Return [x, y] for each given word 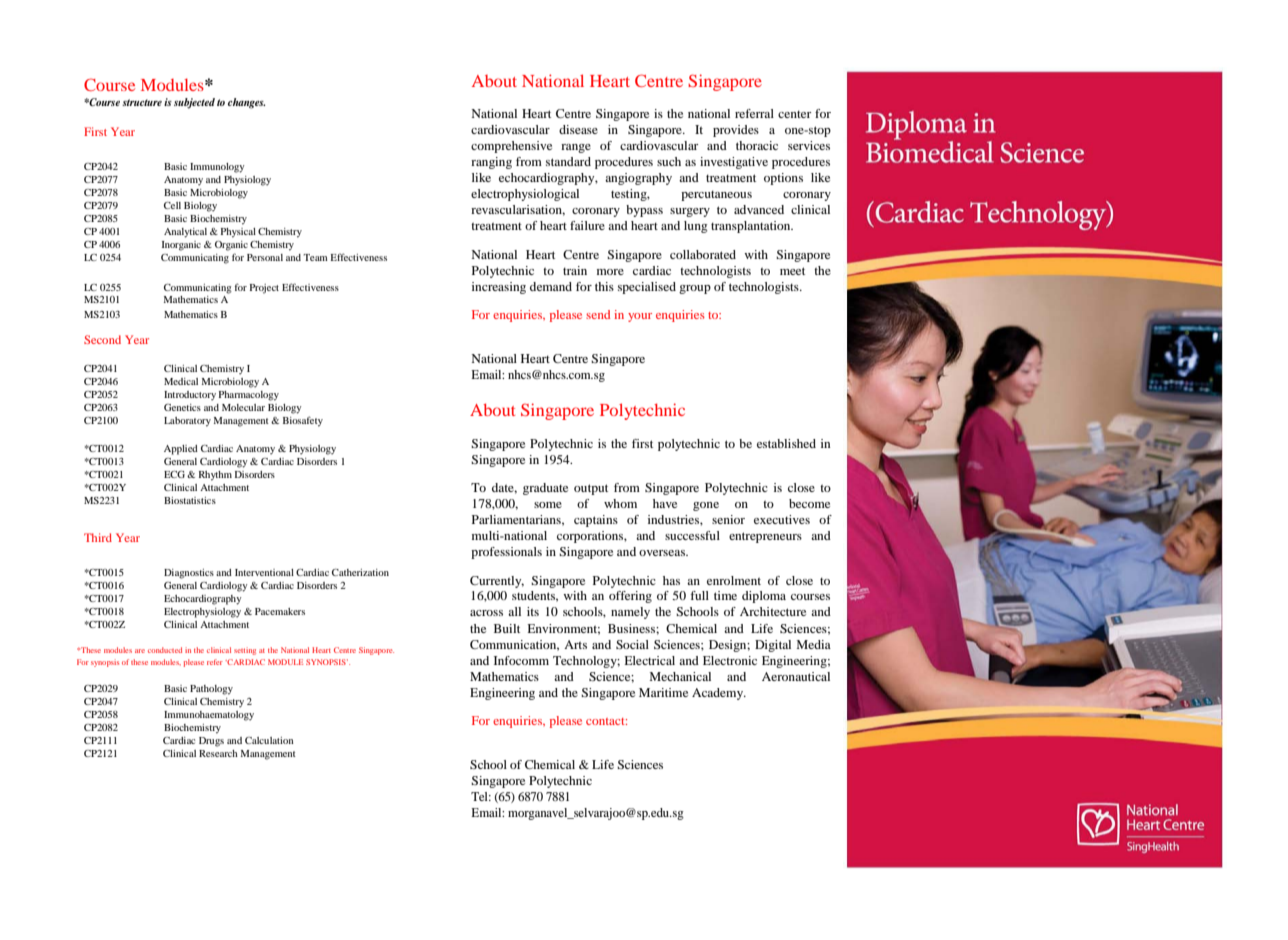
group [695, 289]
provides [736, 131]
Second [102, 339]
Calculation [269, 740]
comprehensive [511, 147]
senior [728, 519]
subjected [194, 103]
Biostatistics [190, 500]
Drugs [211, 742]
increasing [499, 288]
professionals [506, 553]
